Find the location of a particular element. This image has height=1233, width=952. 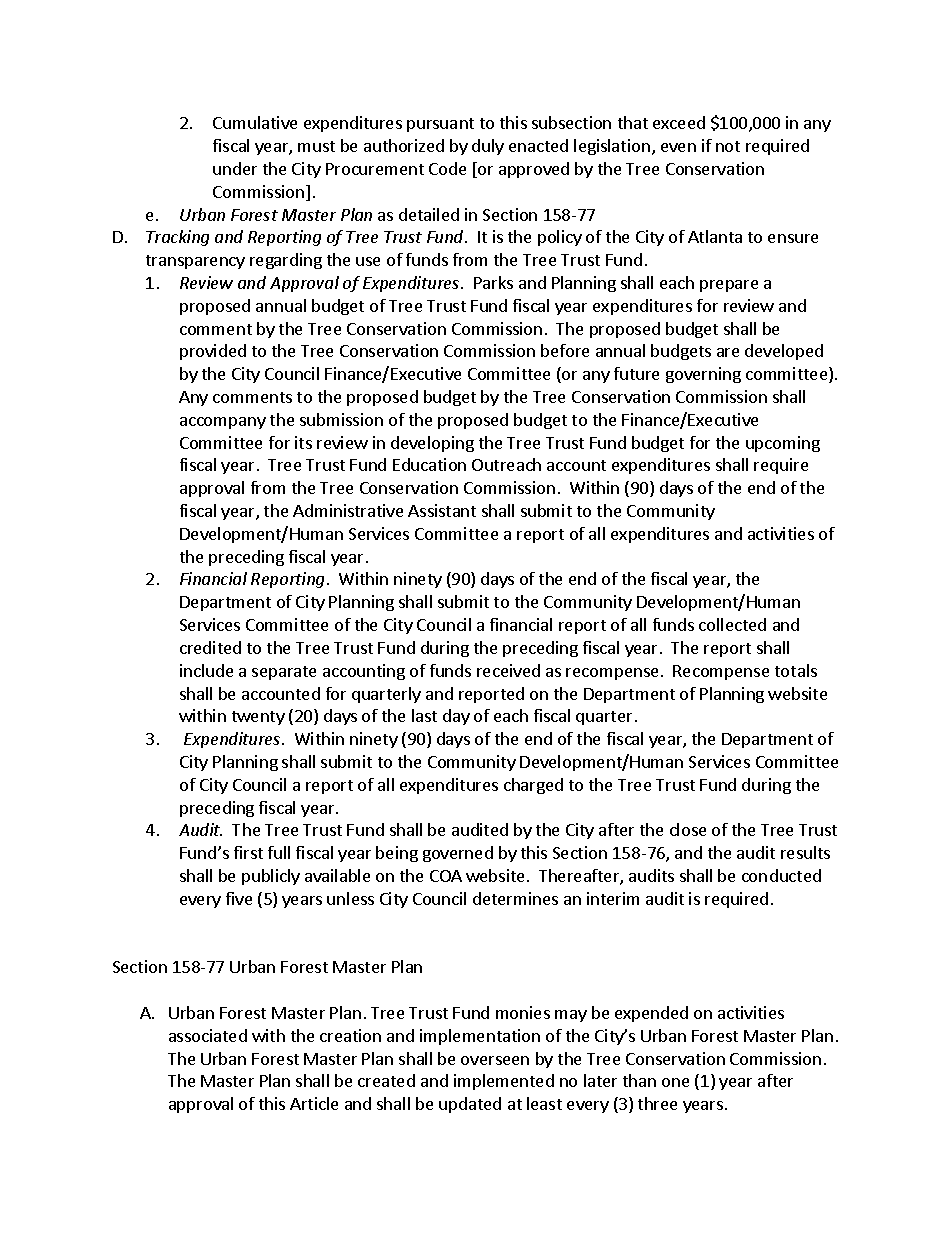

implemented is located at coordinates (504, 1082).
